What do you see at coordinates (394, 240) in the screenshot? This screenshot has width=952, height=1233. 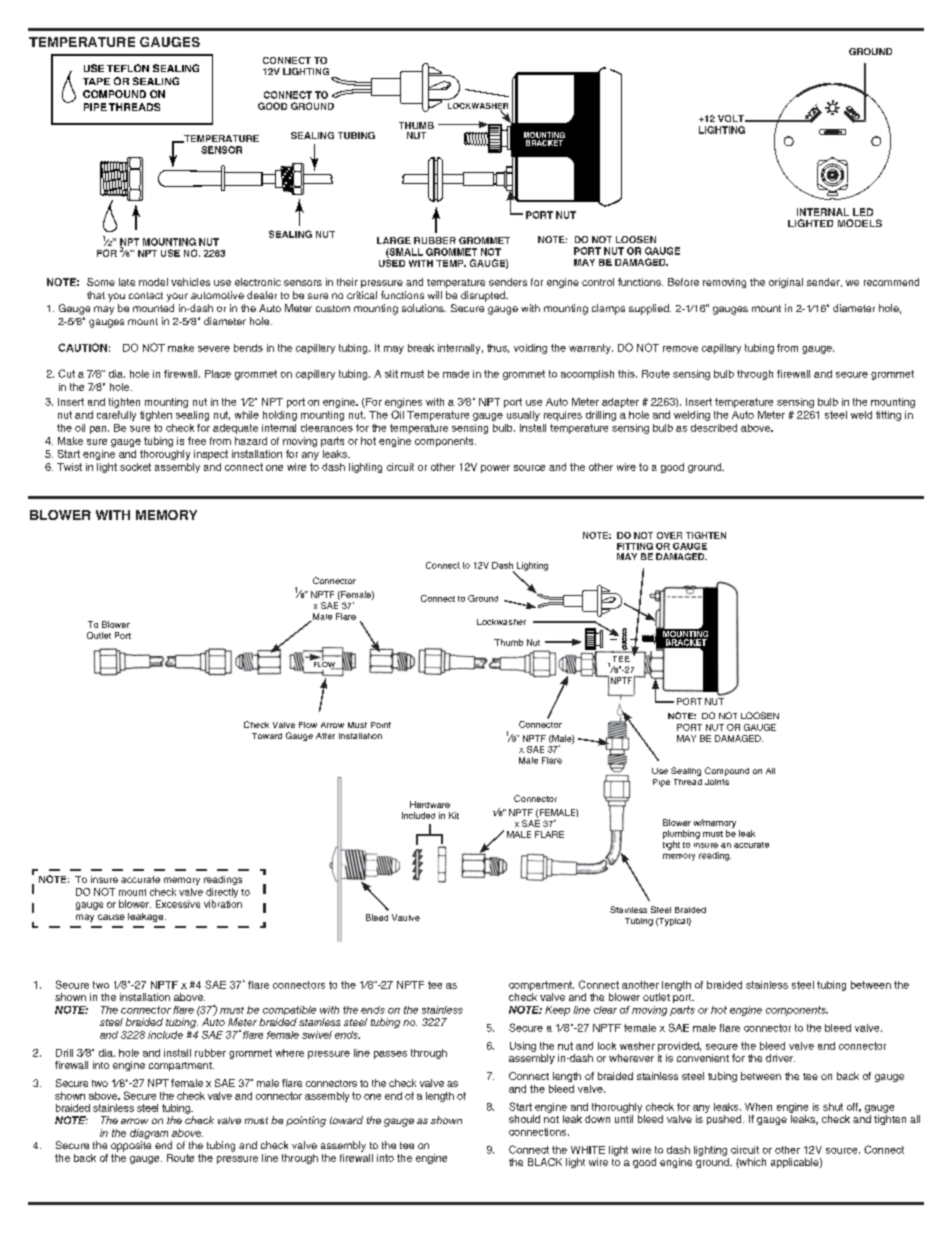 I see `LARGE` at bounding box center [394, 240].
